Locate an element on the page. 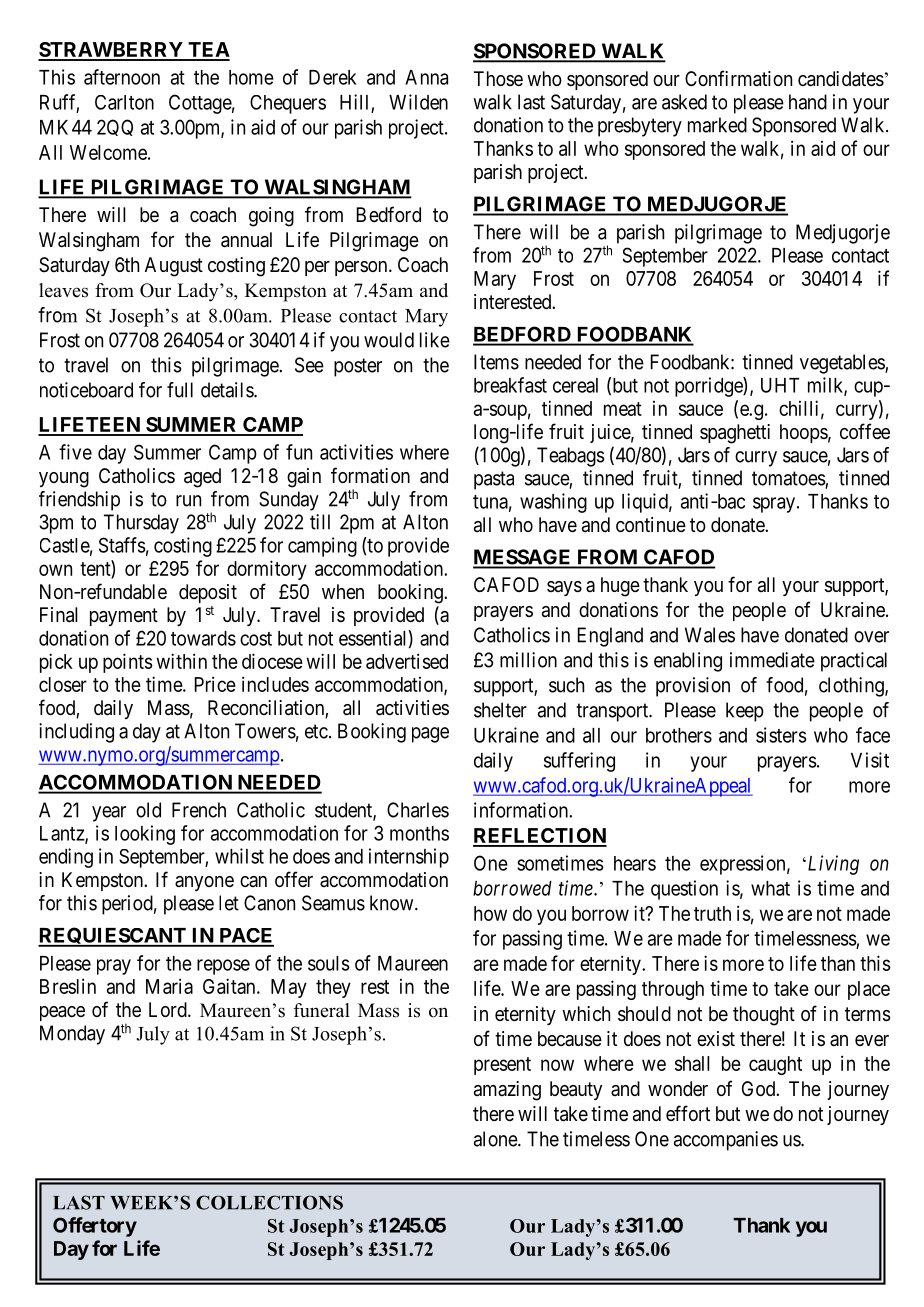  afternoon is located at coordinates (122, 77).
